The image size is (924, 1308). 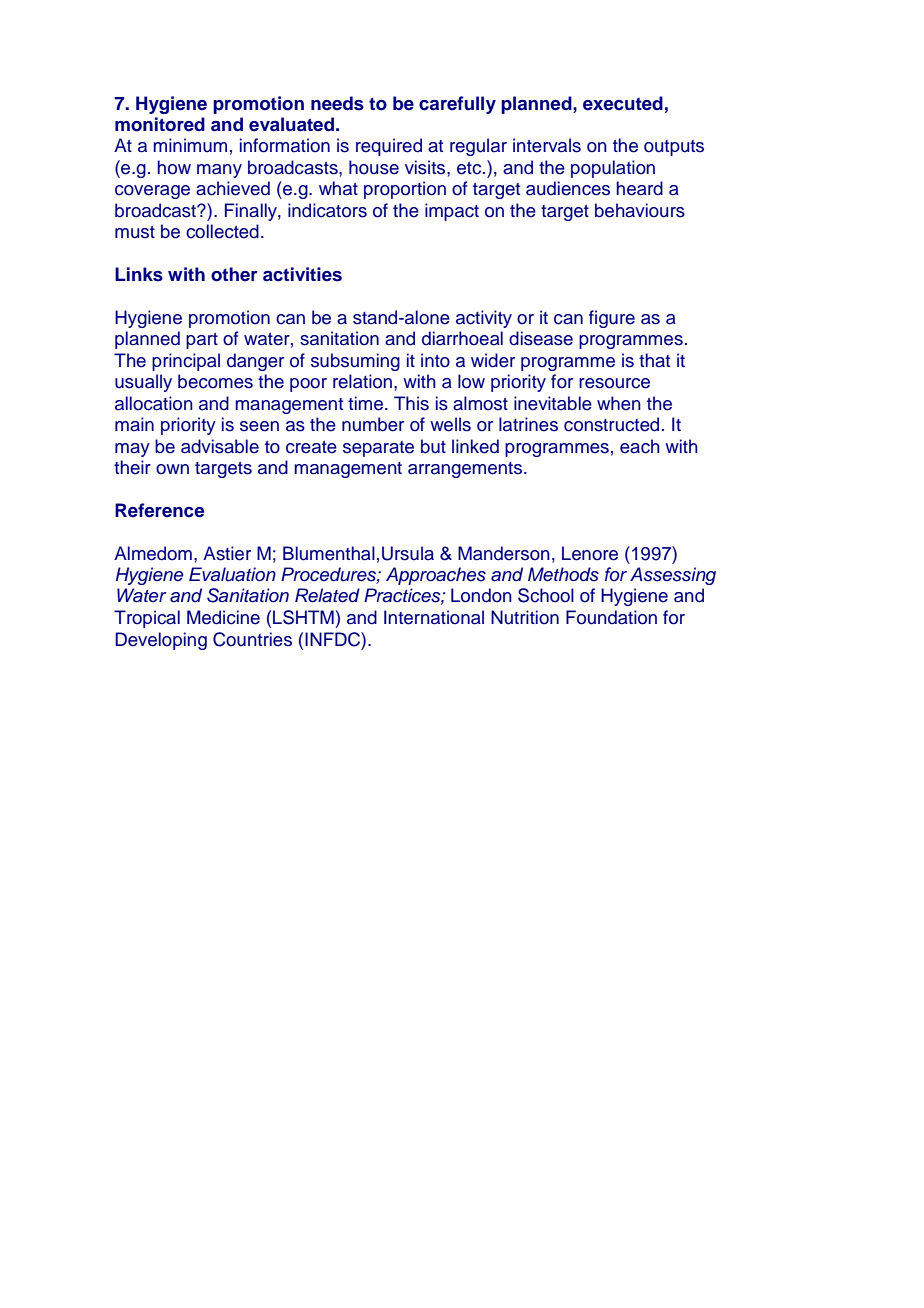 What do you see at coordinates (623, 103) in the page?
I see `executed` at bounding box center [623, 103].
